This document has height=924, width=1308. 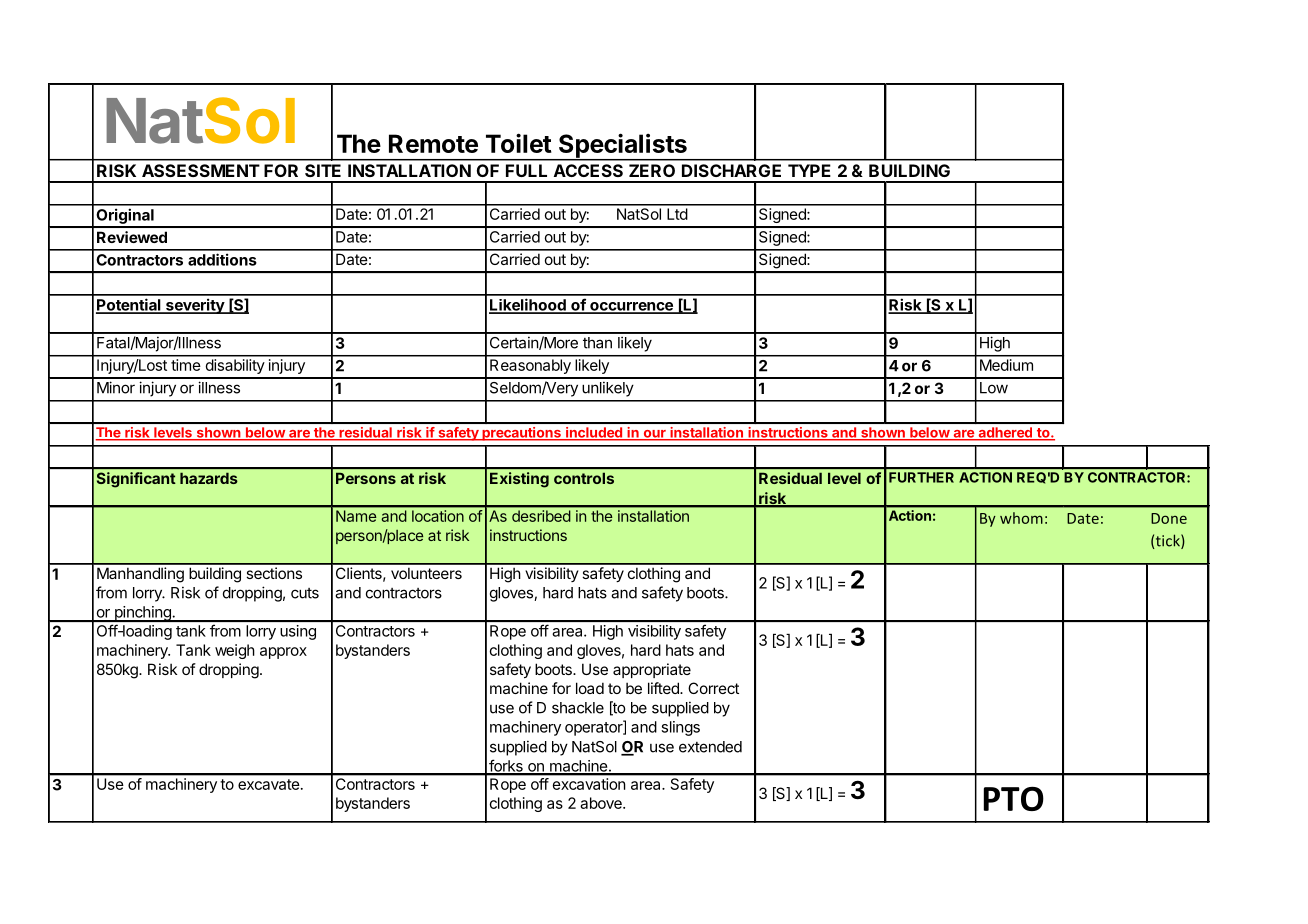 I want to click on sections, so click(x=274, y=573).
